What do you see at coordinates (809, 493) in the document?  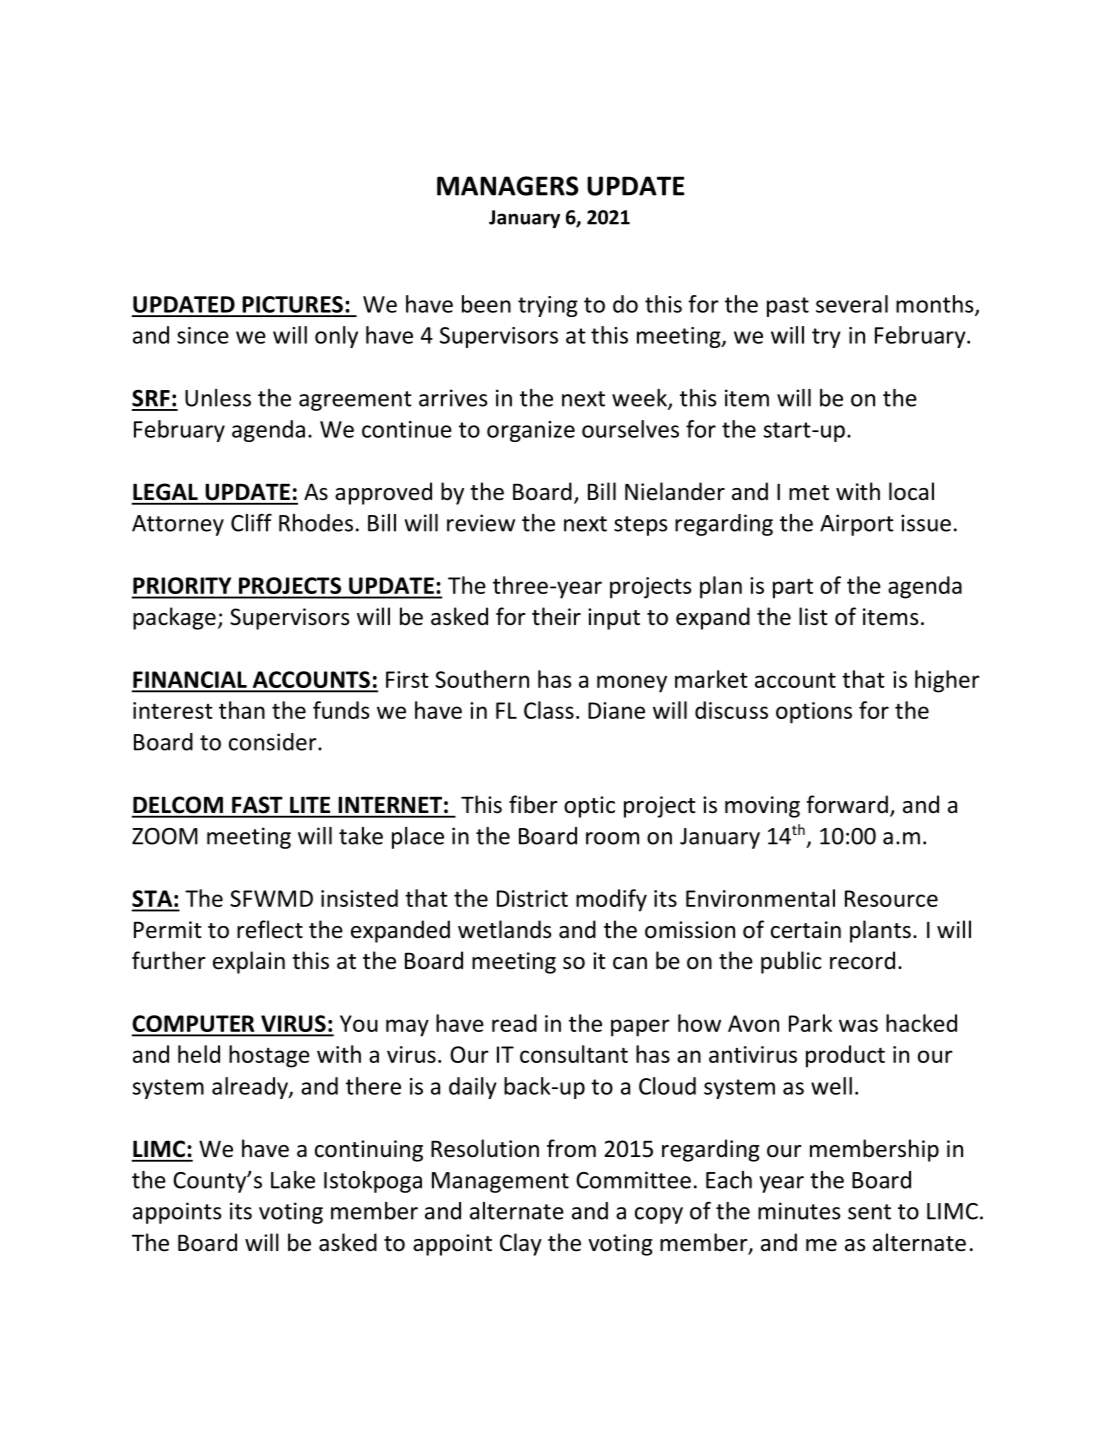 I see `met` at bounding box center [809, 493].
